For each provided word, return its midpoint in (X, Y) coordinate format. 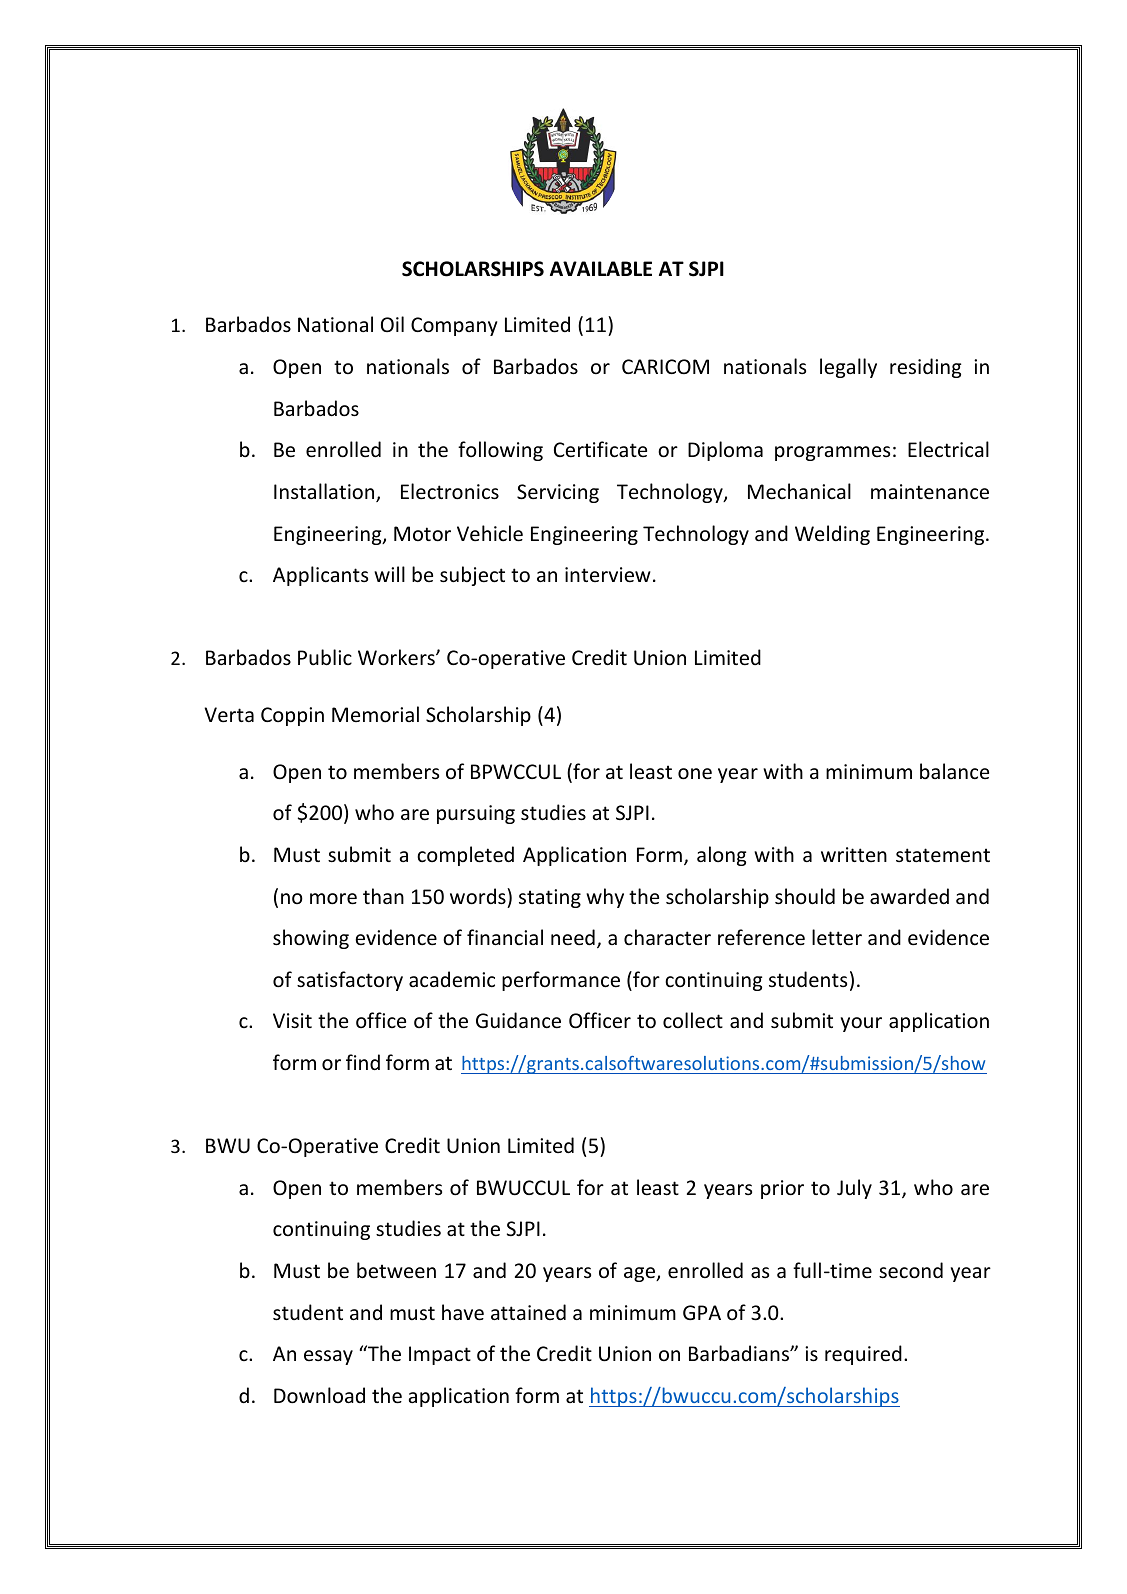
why (605, 898)
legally (848, 368)
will (389, 574)
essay (328, 1357)
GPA (702, 1312)
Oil (392, 324)
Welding (832, 535)
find (363, 1062)
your (861, 1024)
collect (693, 1020)
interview (608, 575)
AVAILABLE (601, 268)
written (854, 854)
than (383, 896)
